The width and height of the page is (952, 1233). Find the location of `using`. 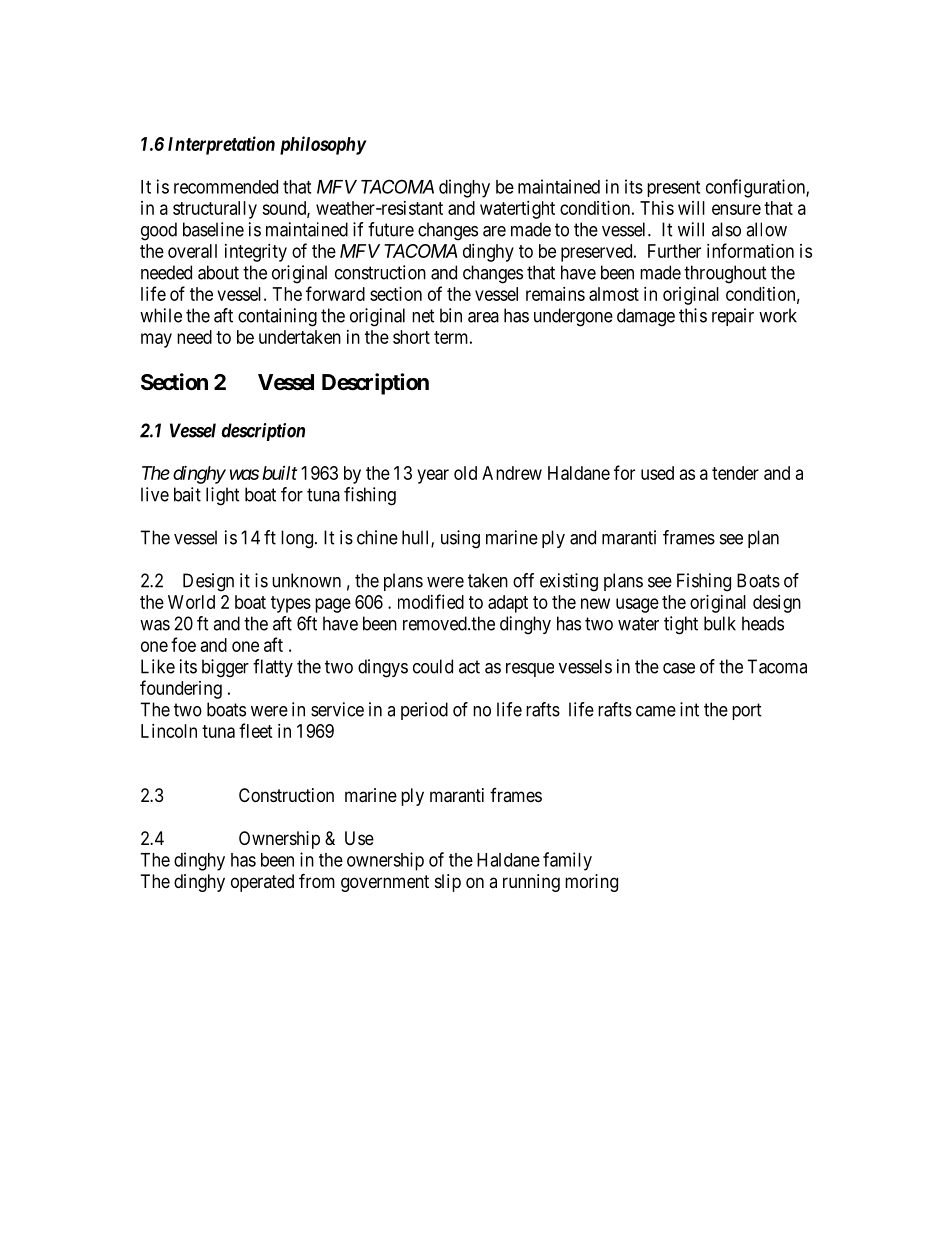

using is located at coordinates (460, 539).
